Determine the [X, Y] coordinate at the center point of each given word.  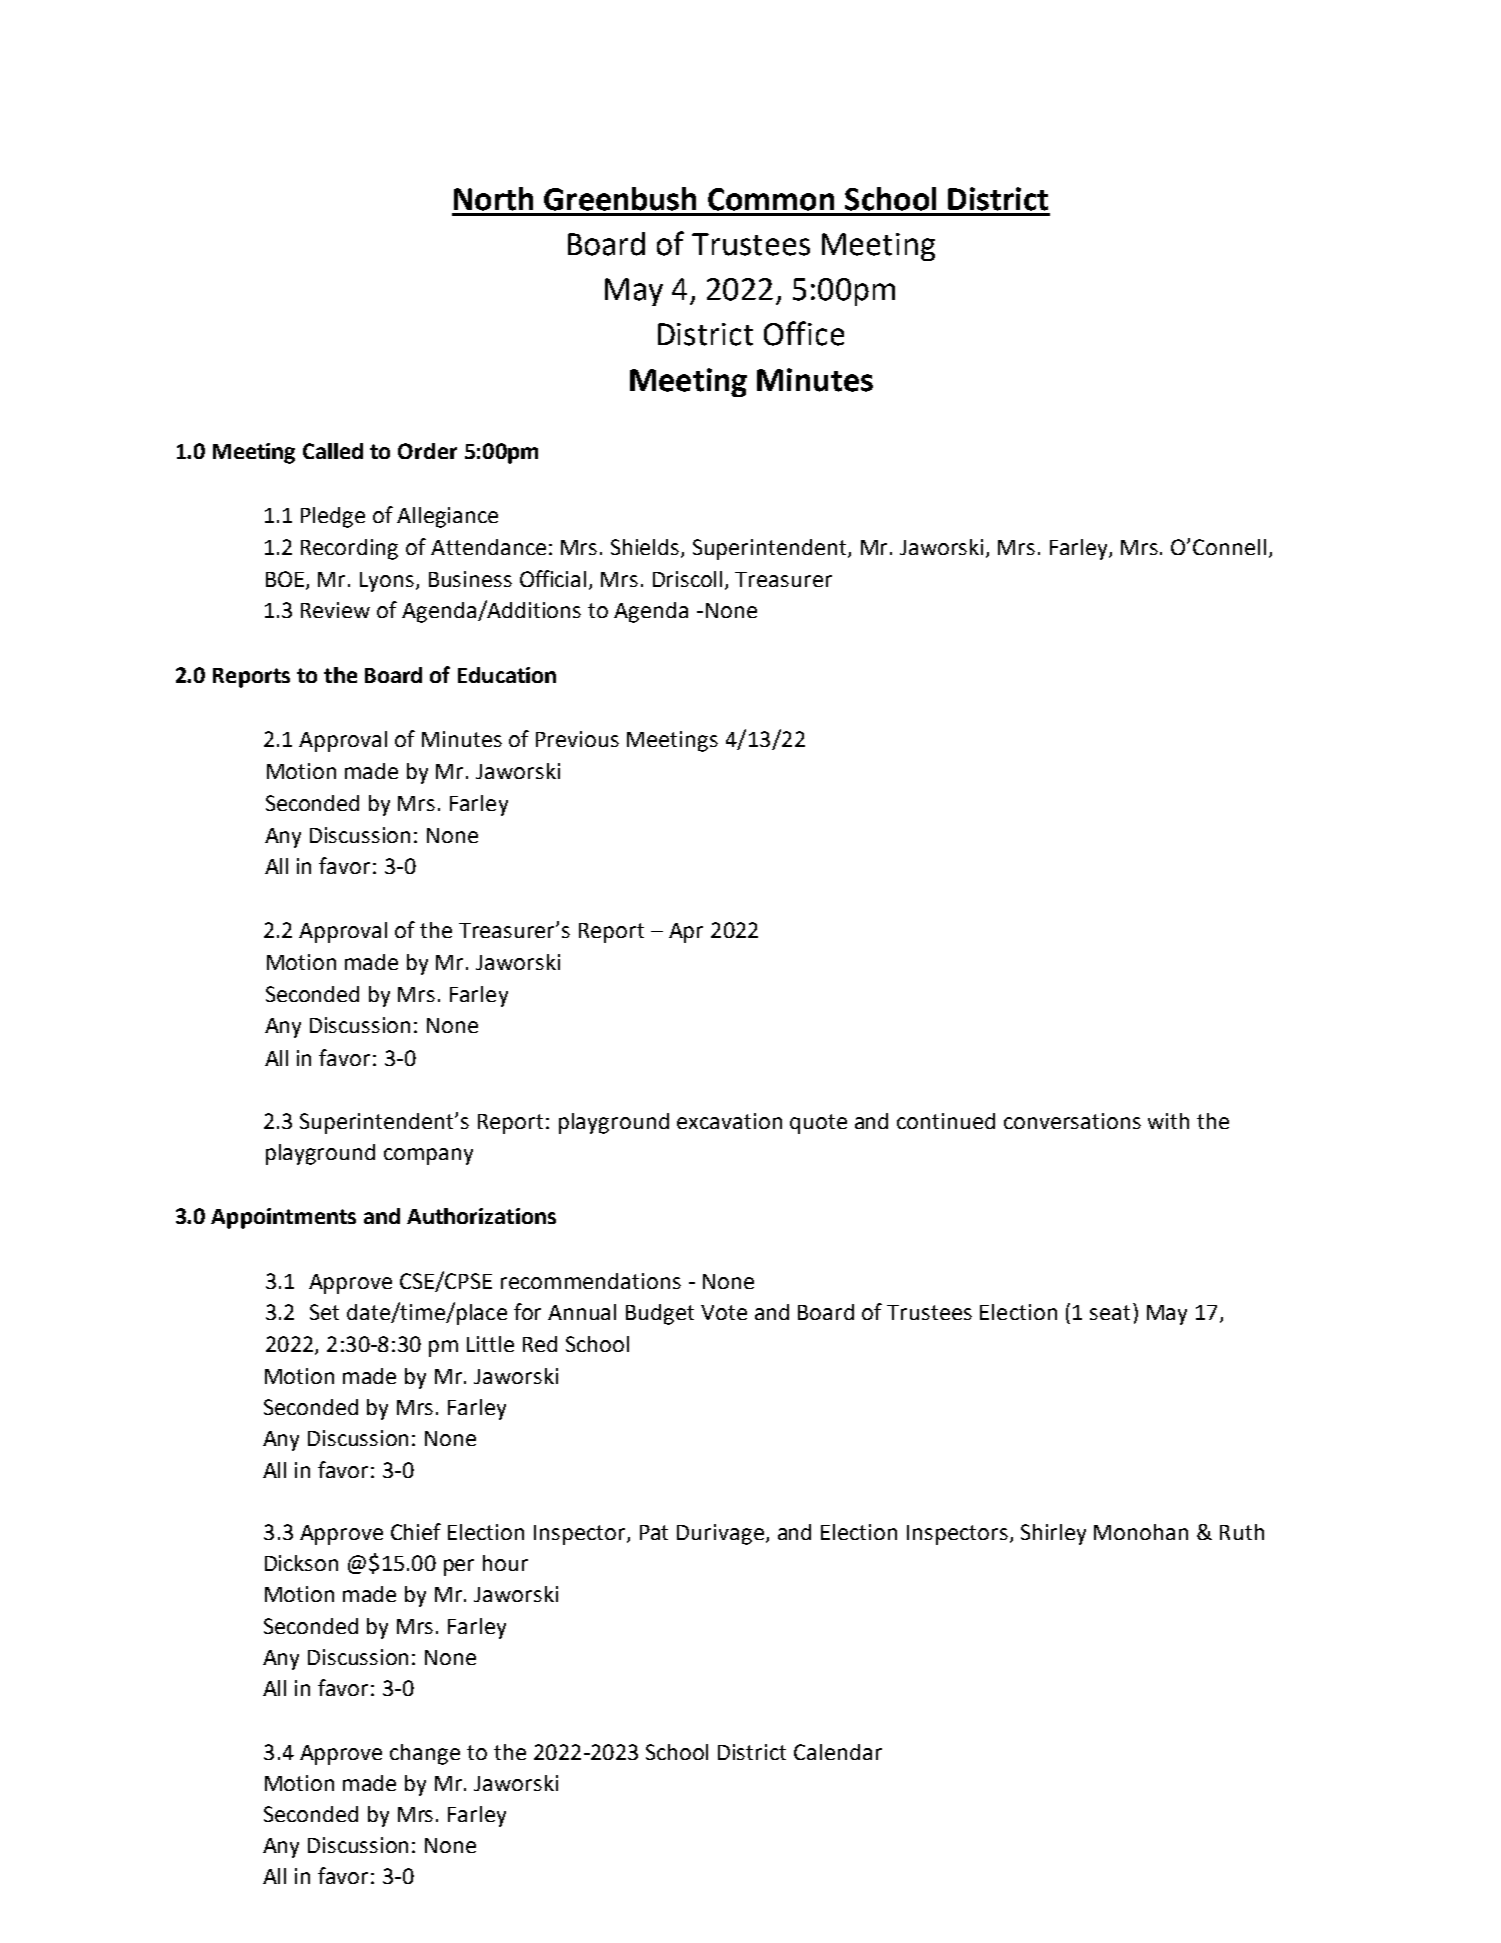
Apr [686, 933]
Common [771, 199]
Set [324, 1312]
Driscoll [687, 579]
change [425, 1754]
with [1168, 1121]
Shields [646, 548]
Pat [654, 1532]
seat [1110, 1312]
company [428, 1156]
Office [804, 333]
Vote [724, 1312]
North [493, 199]
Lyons [388, 582]
